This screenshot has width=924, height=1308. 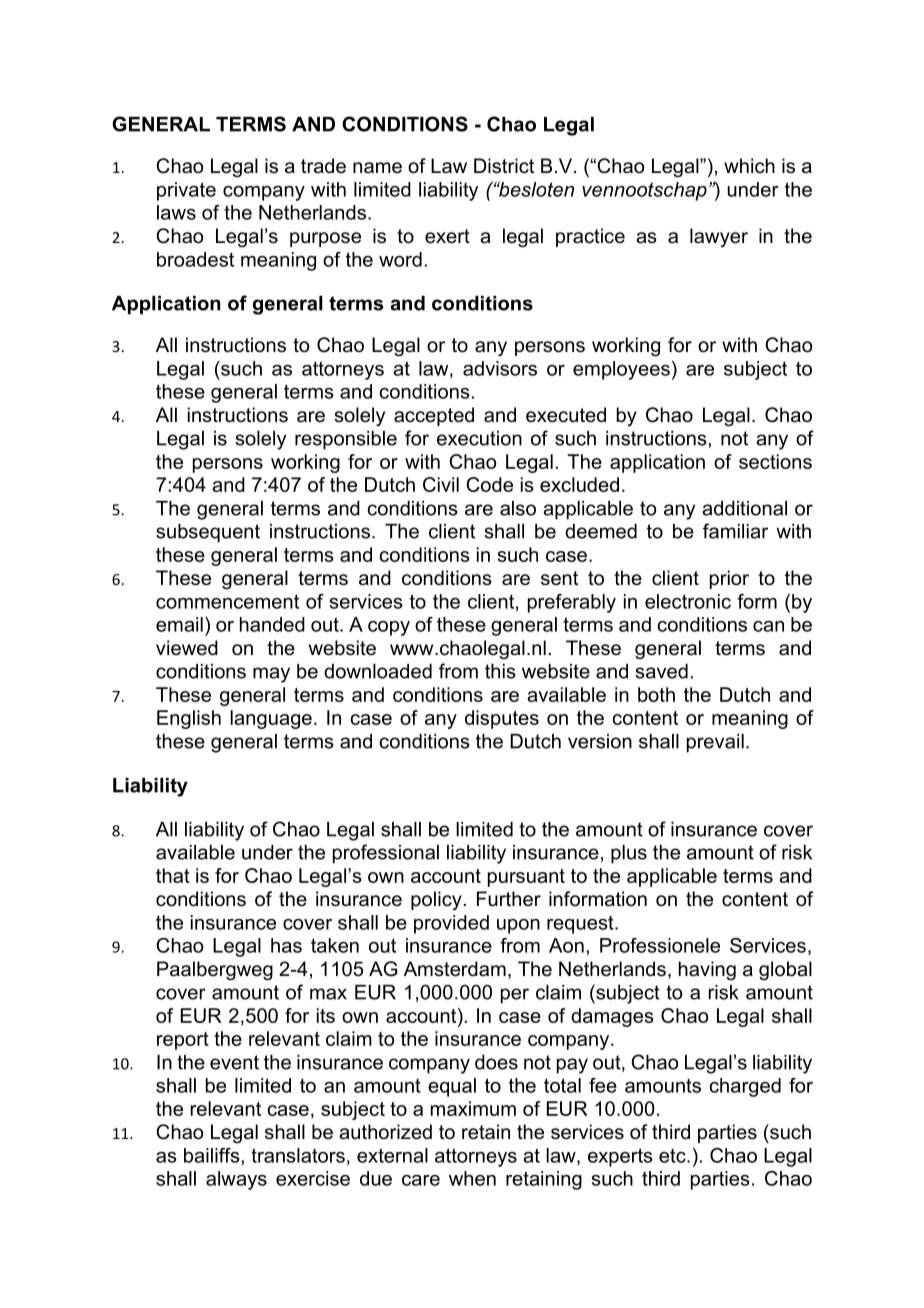 What do you see at coordinates (472, 1178) in the screenshot?
I see `when` at bounding box center [472, 1178].
